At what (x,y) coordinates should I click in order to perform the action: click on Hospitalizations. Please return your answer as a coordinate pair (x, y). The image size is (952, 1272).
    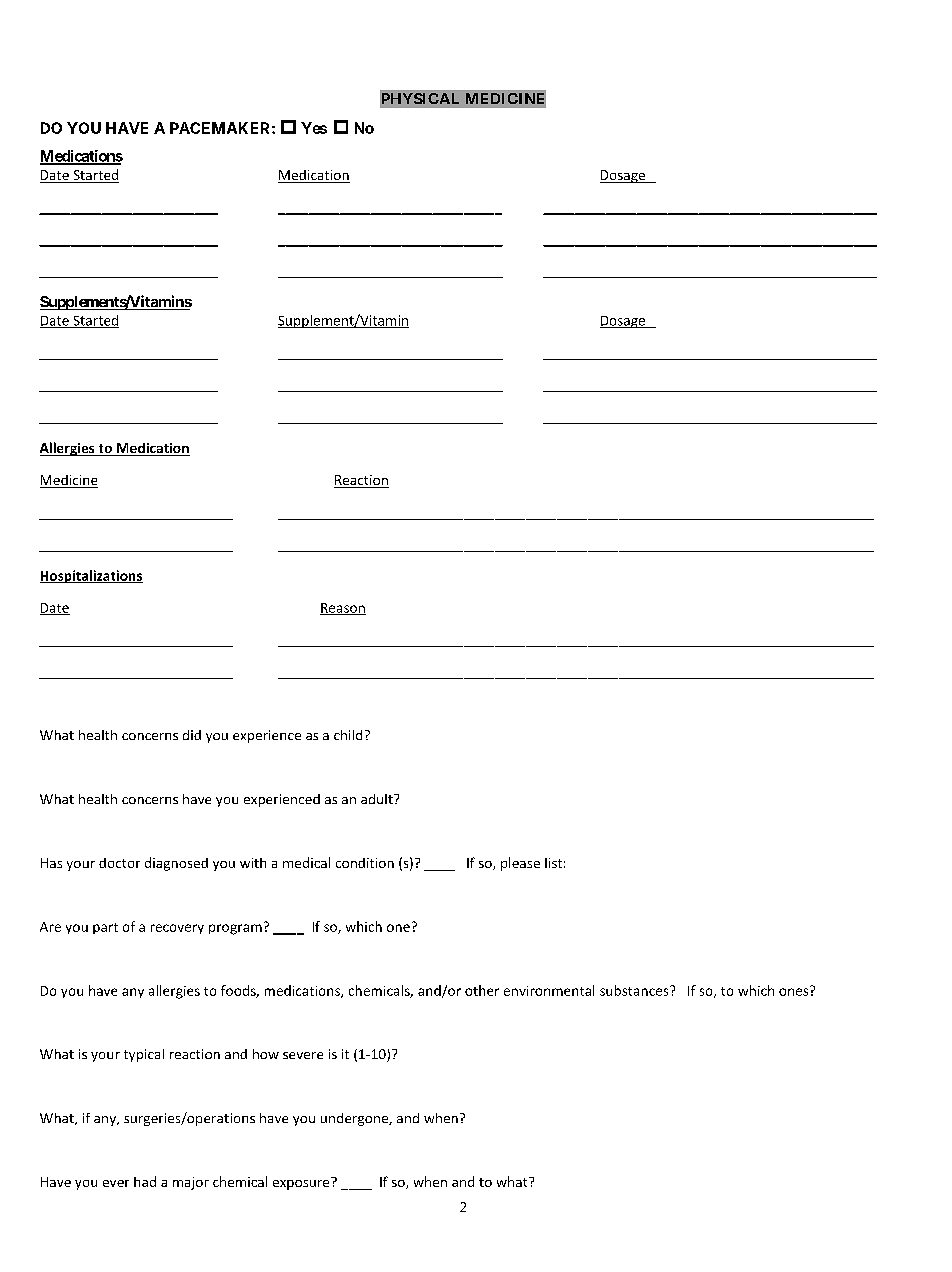
    Looking at the image, I should click on (91, 576).
